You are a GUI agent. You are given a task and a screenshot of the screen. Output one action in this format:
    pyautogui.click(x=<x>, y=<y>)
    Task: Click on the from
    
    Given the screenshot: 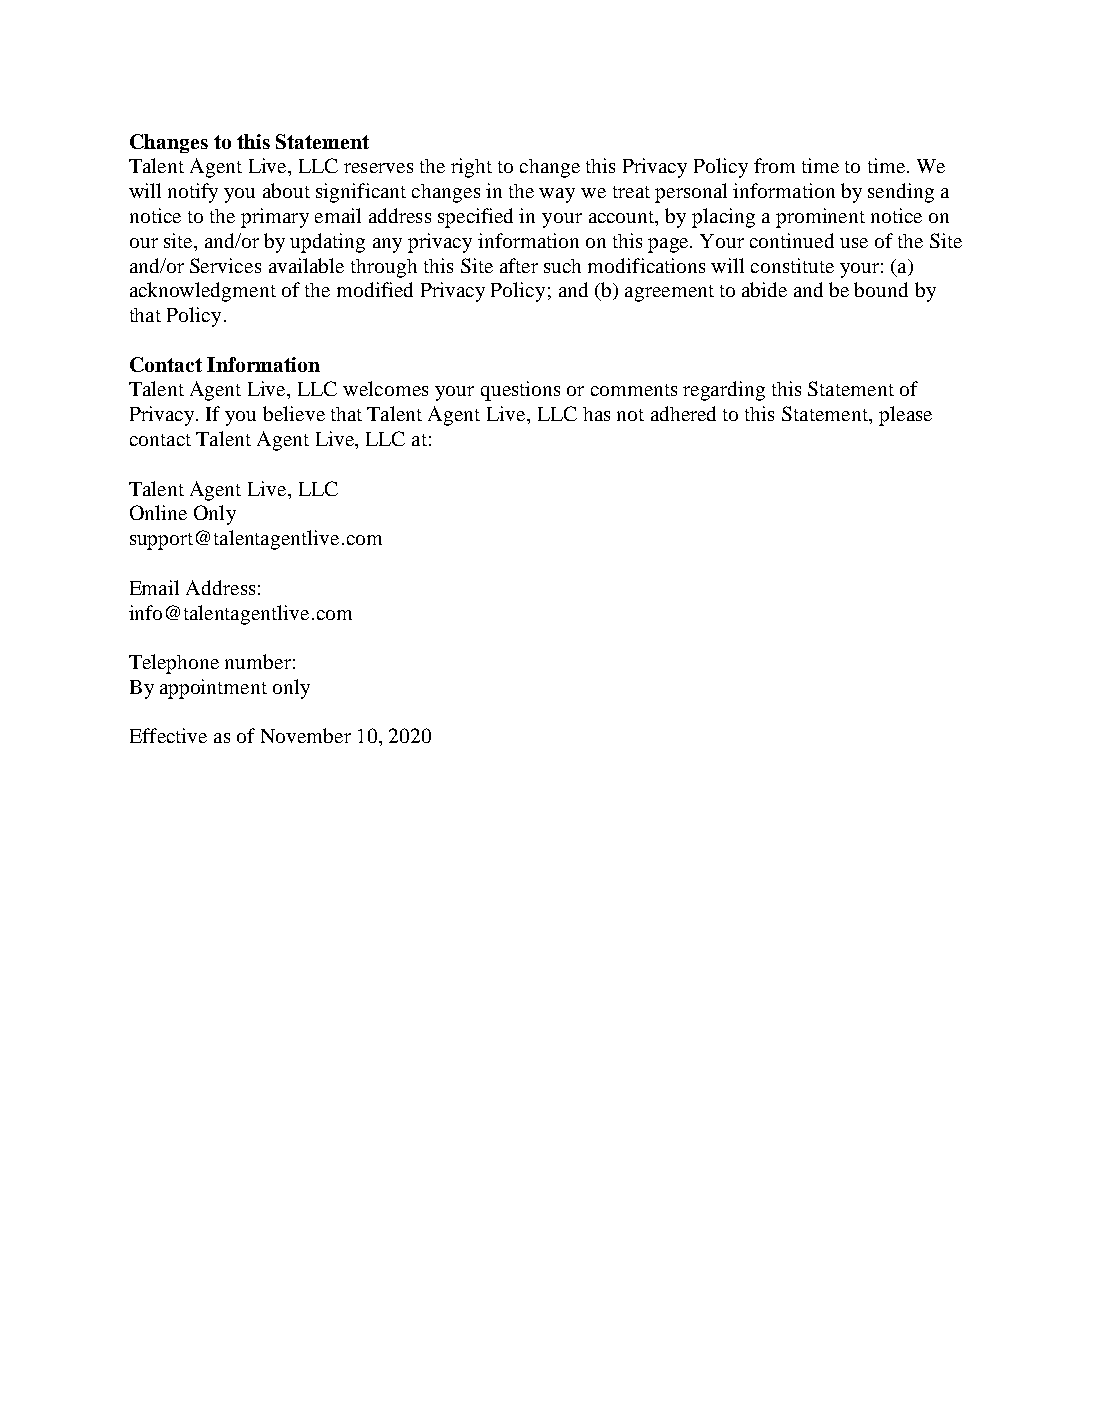 What is the action you would take?
    pyautogui.click(x=774, y=165)
